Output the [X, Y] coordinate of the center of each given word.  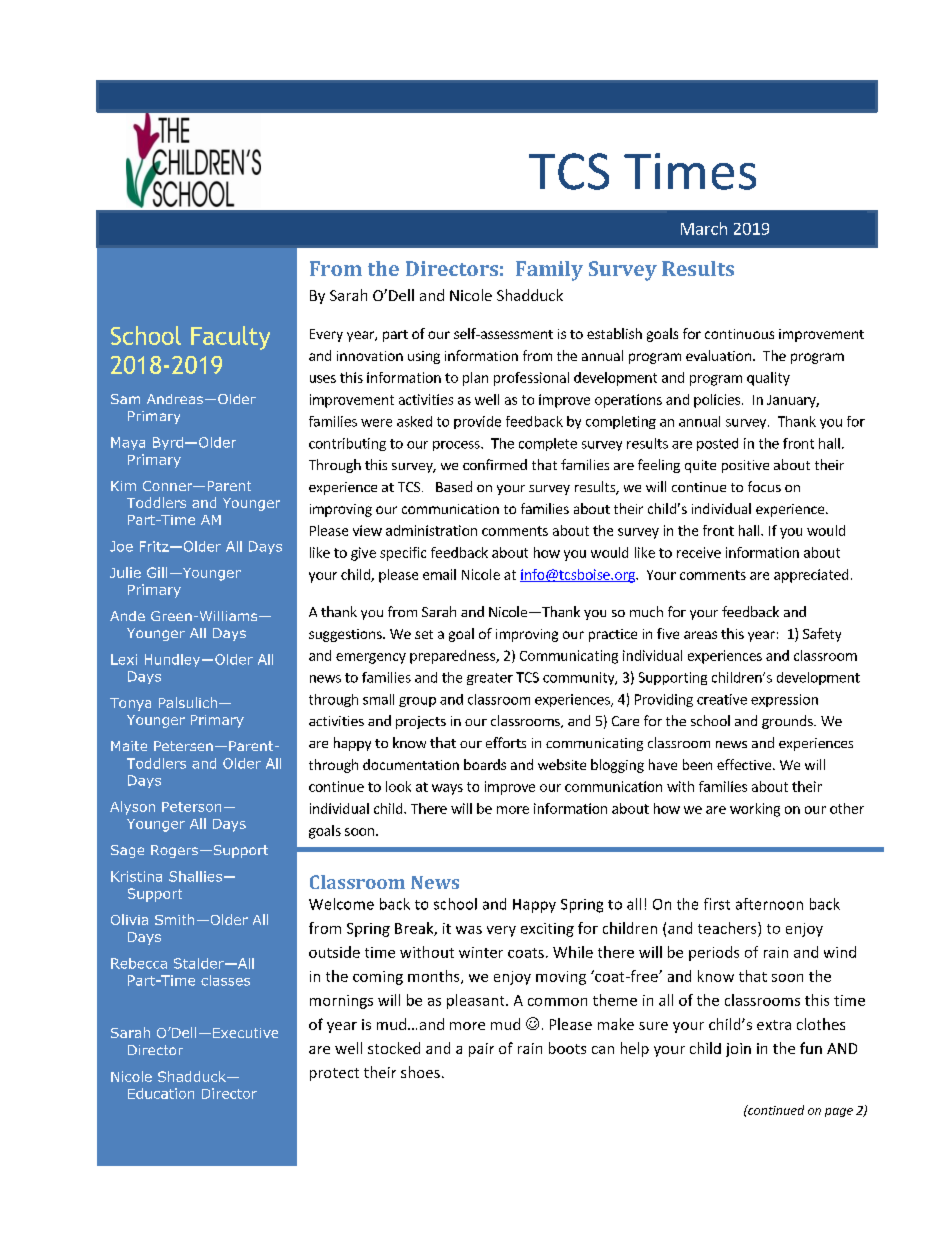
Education [161, 1093]
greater [490, 679]
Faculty [230, 338]
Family [549, 271]
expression [784, 700]
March [704, 228]
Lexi [124, 659]
